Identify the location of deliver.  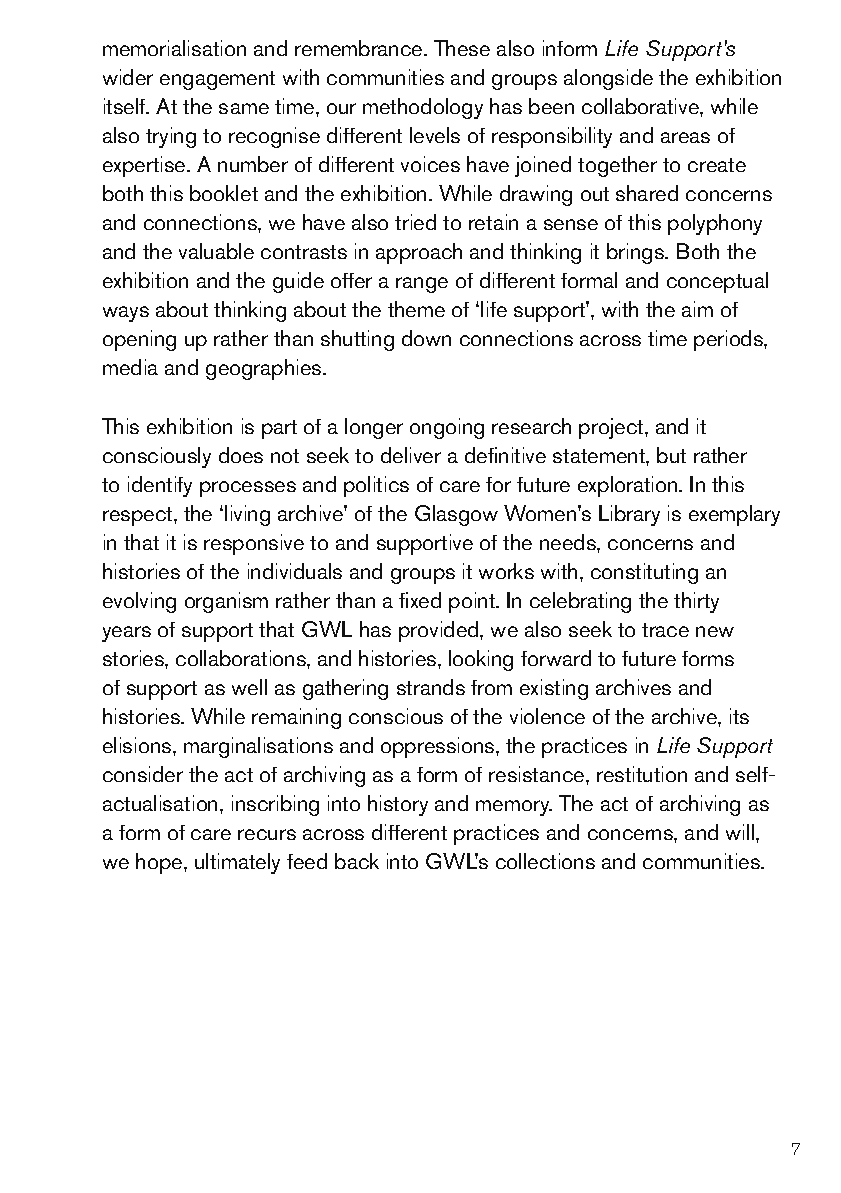
(411, 455).
